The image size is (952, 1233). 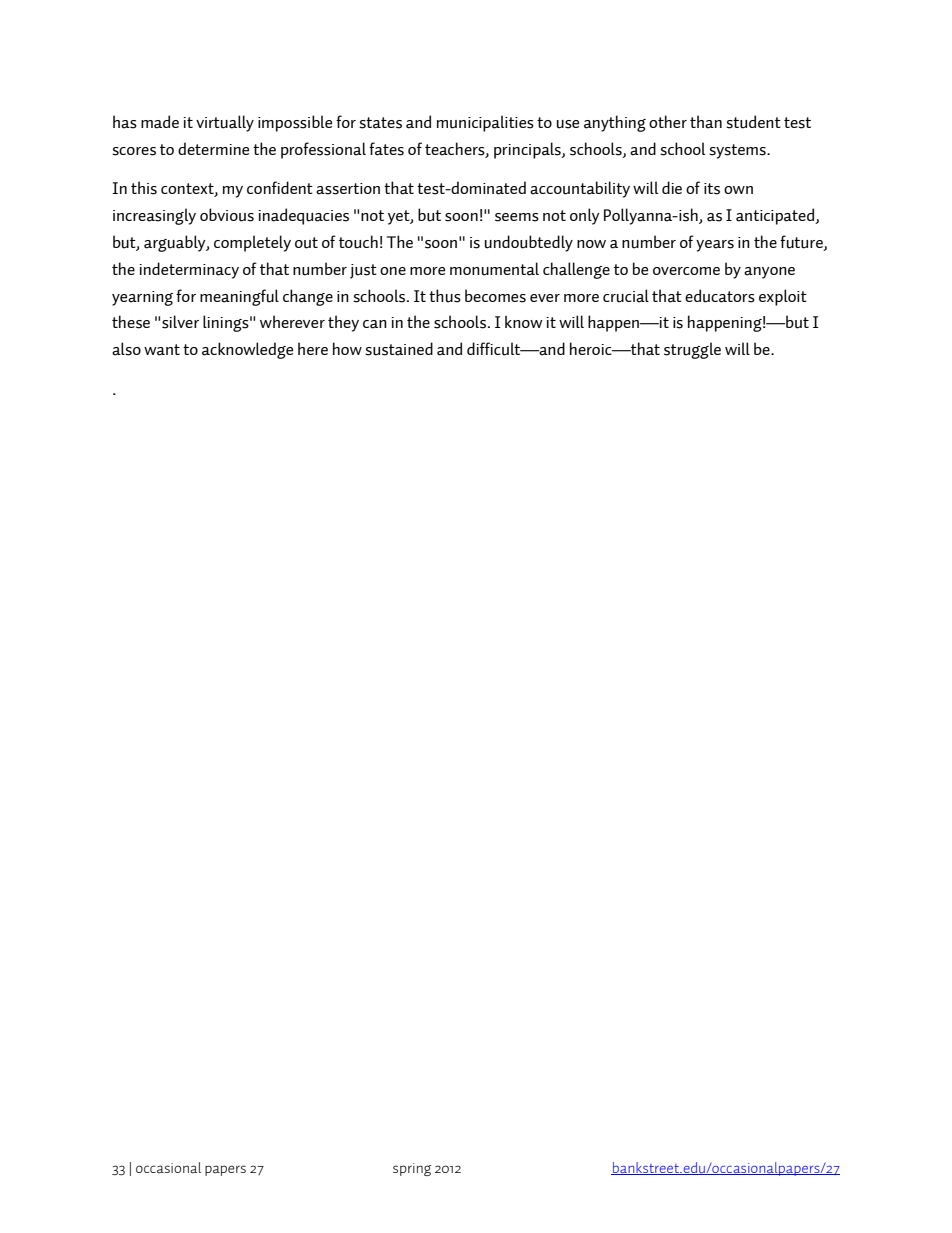 What do you see at coordinates (485, 123) in the screenshot?
I see `municipalities` at bounding box center [485, 123].
